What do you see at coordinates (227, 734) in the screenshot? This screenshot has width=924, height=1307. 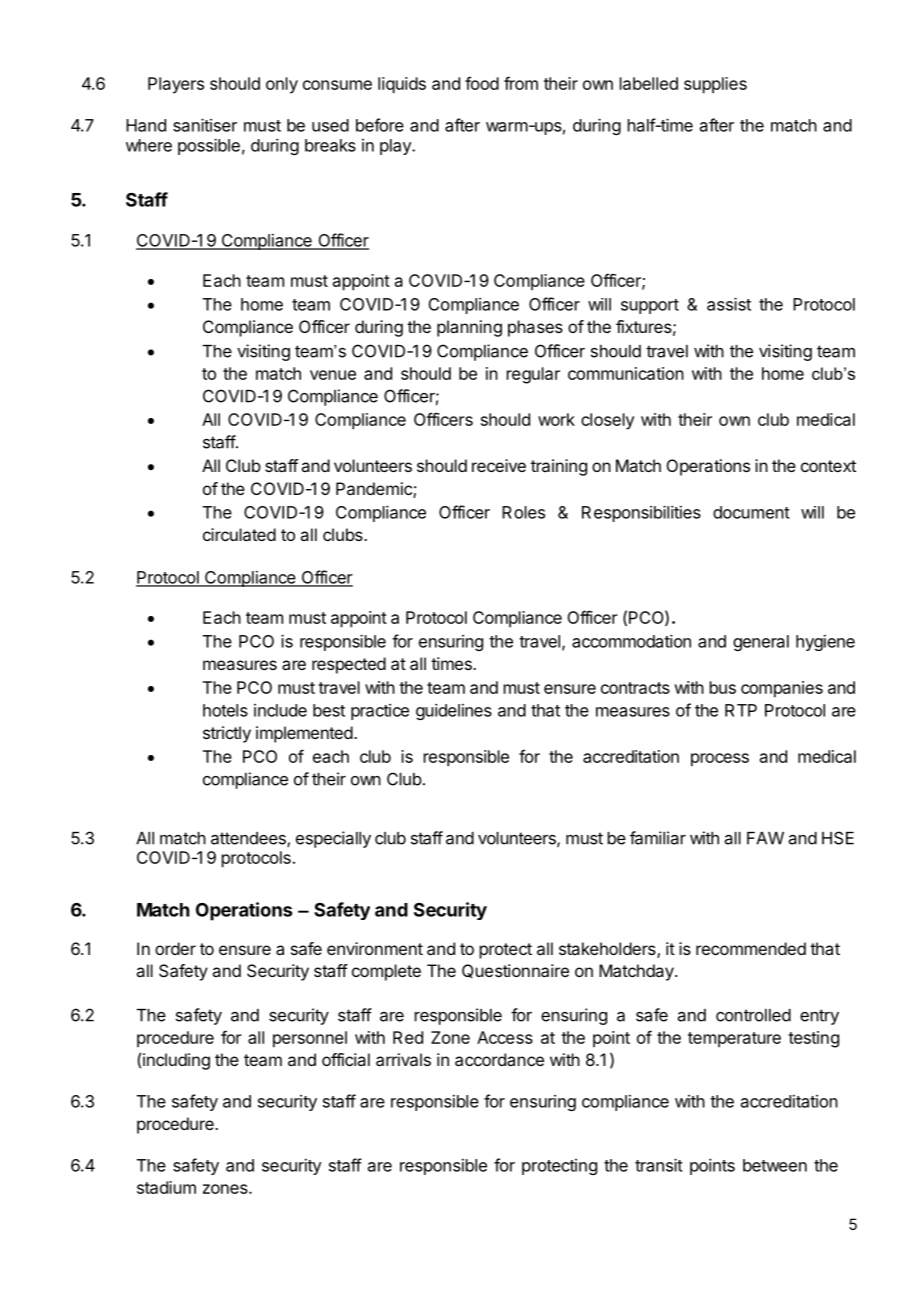 I see `strictly` at bounding box center [227, 734].
